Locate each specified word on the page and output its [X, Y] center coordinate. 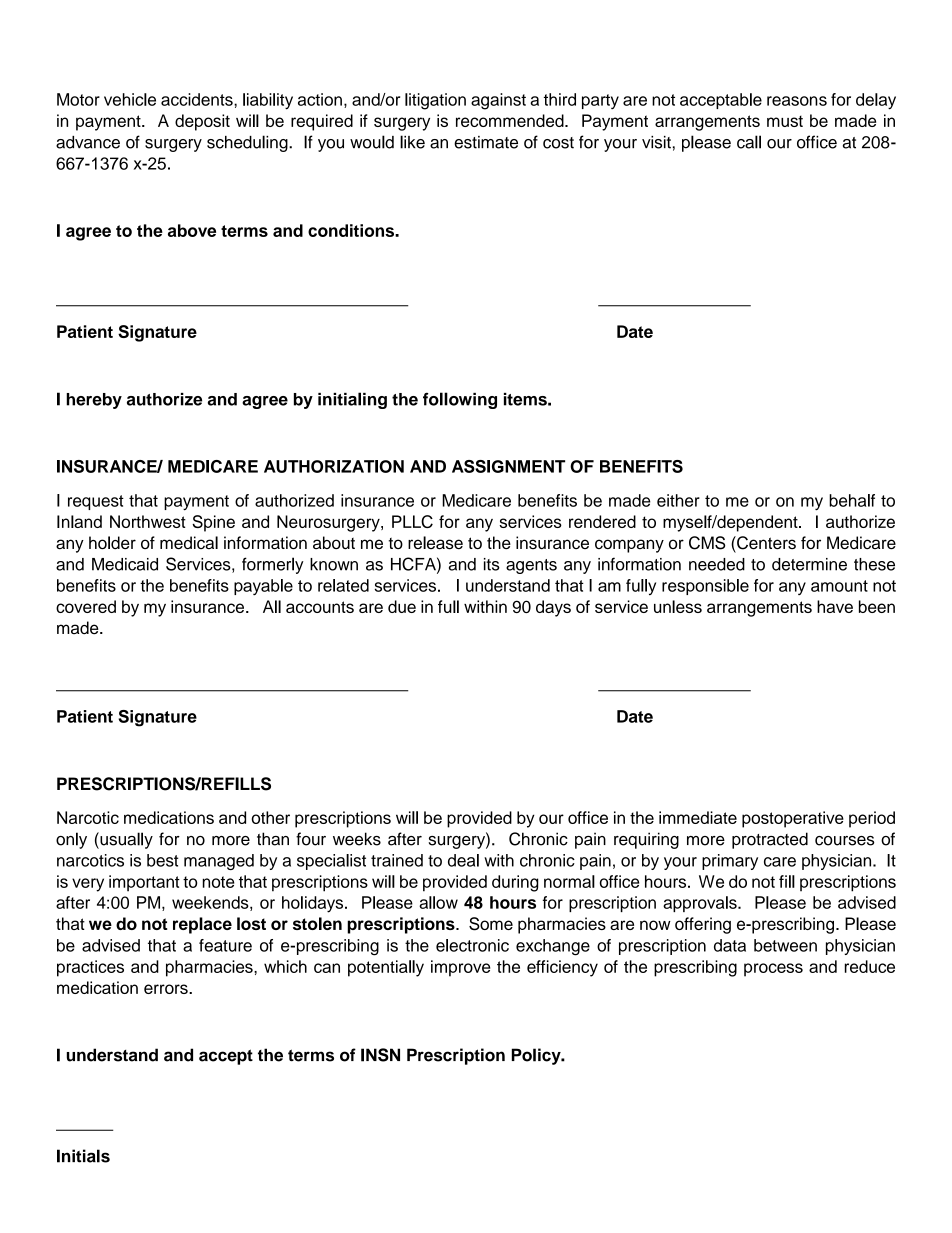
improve [460, 968]
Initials [83, 1156]
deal [463, 860]
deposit [202, 122]
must [785, 121]
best [163, 860]
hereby [94, 401]
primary [730, 862]
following [460, 400]
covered [86, 606]
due [402, 606]
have [835, 606]
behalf [852, 500]
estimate [486, 142]
